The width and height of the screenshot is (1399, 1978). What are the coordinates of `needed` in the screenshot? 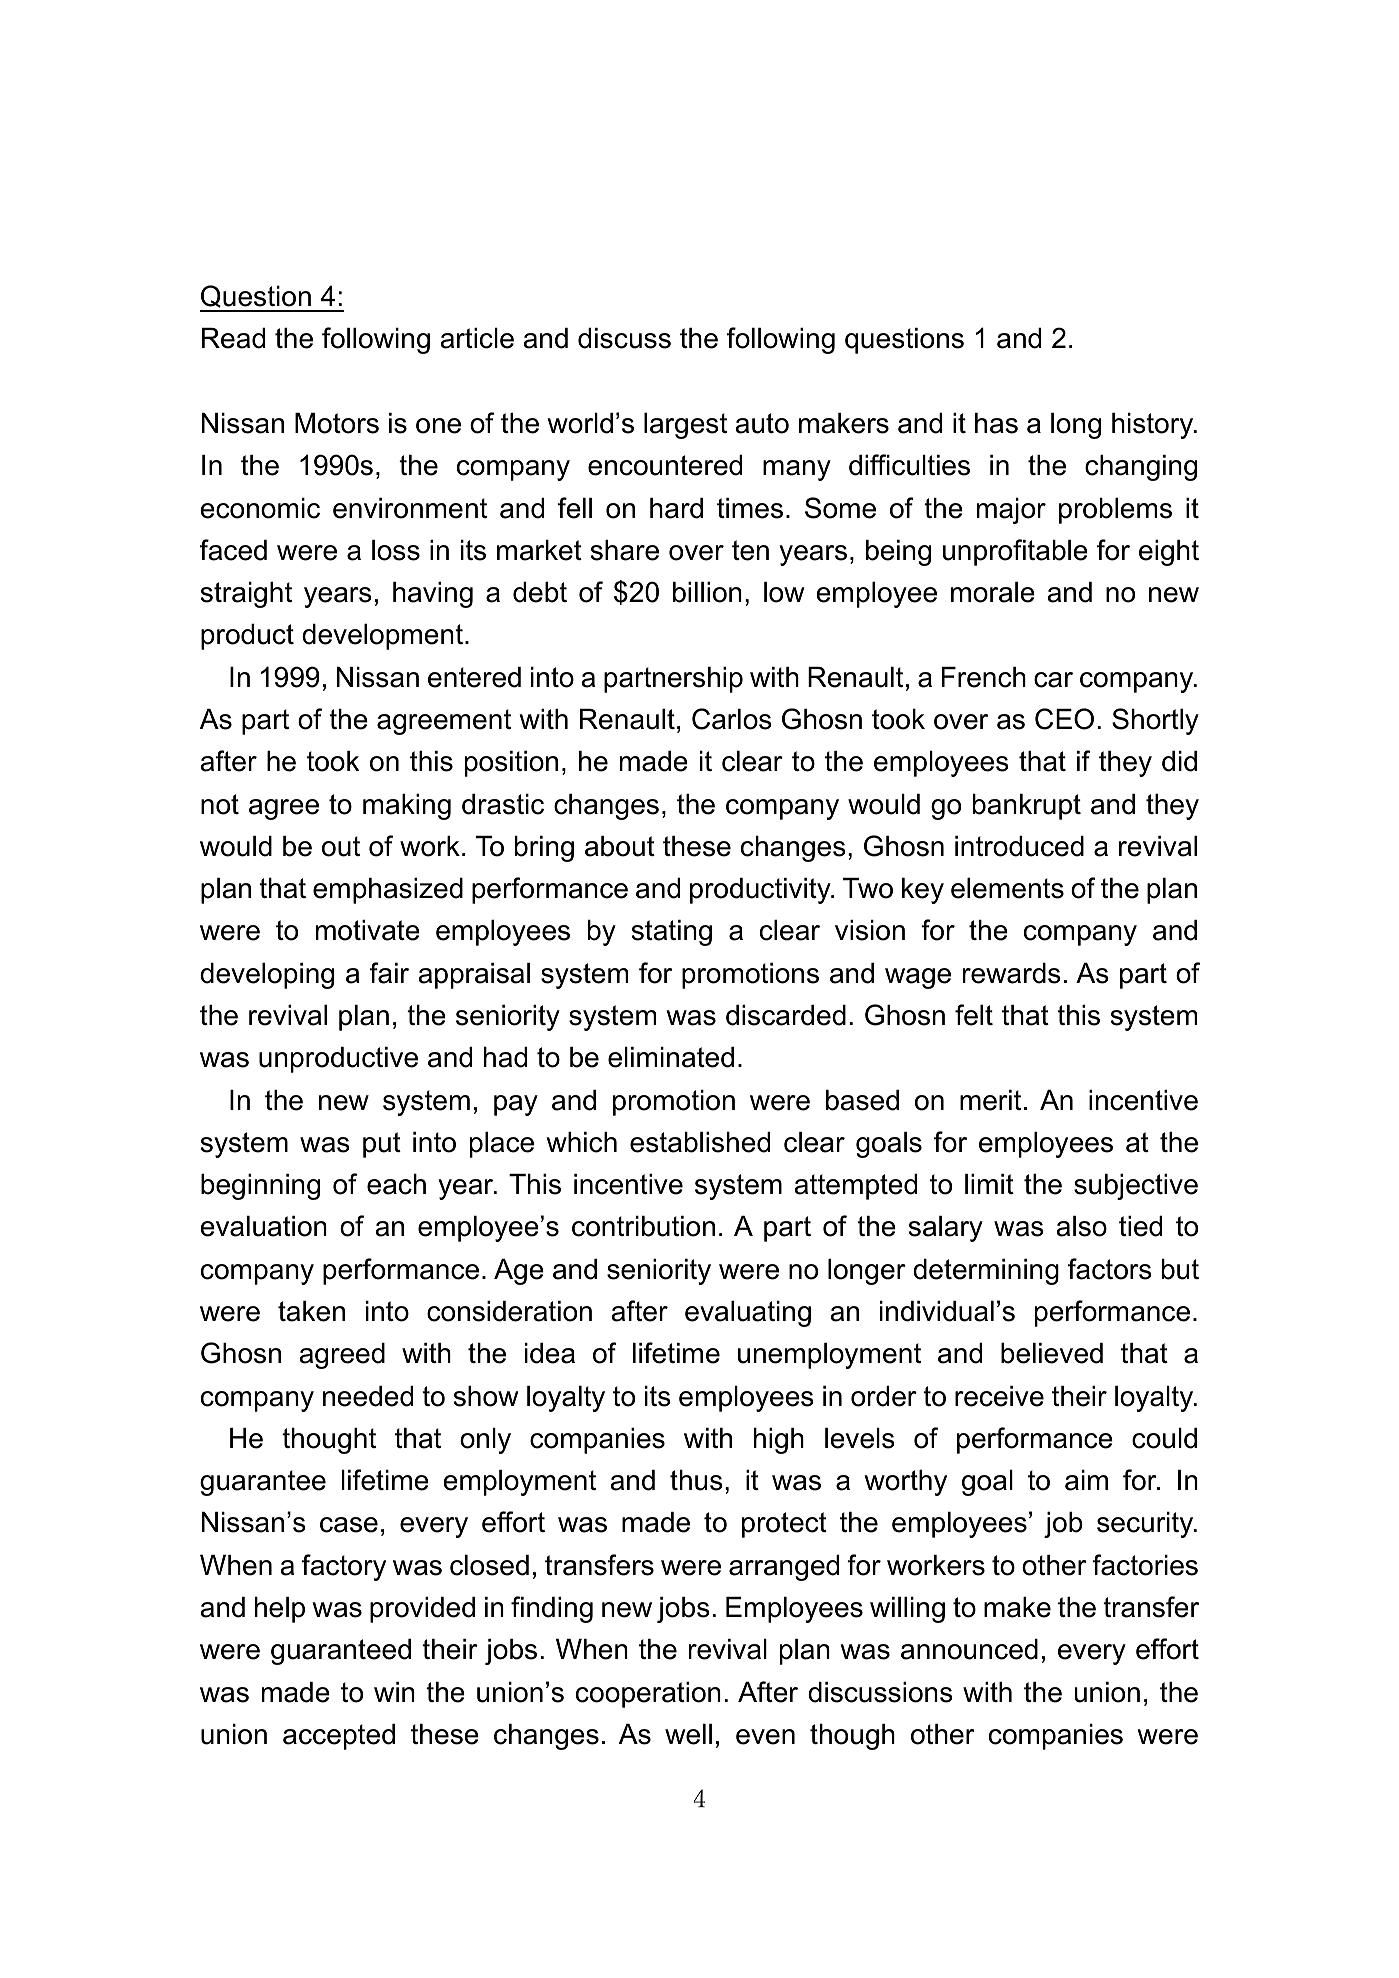 It's located at (368, 1396).
